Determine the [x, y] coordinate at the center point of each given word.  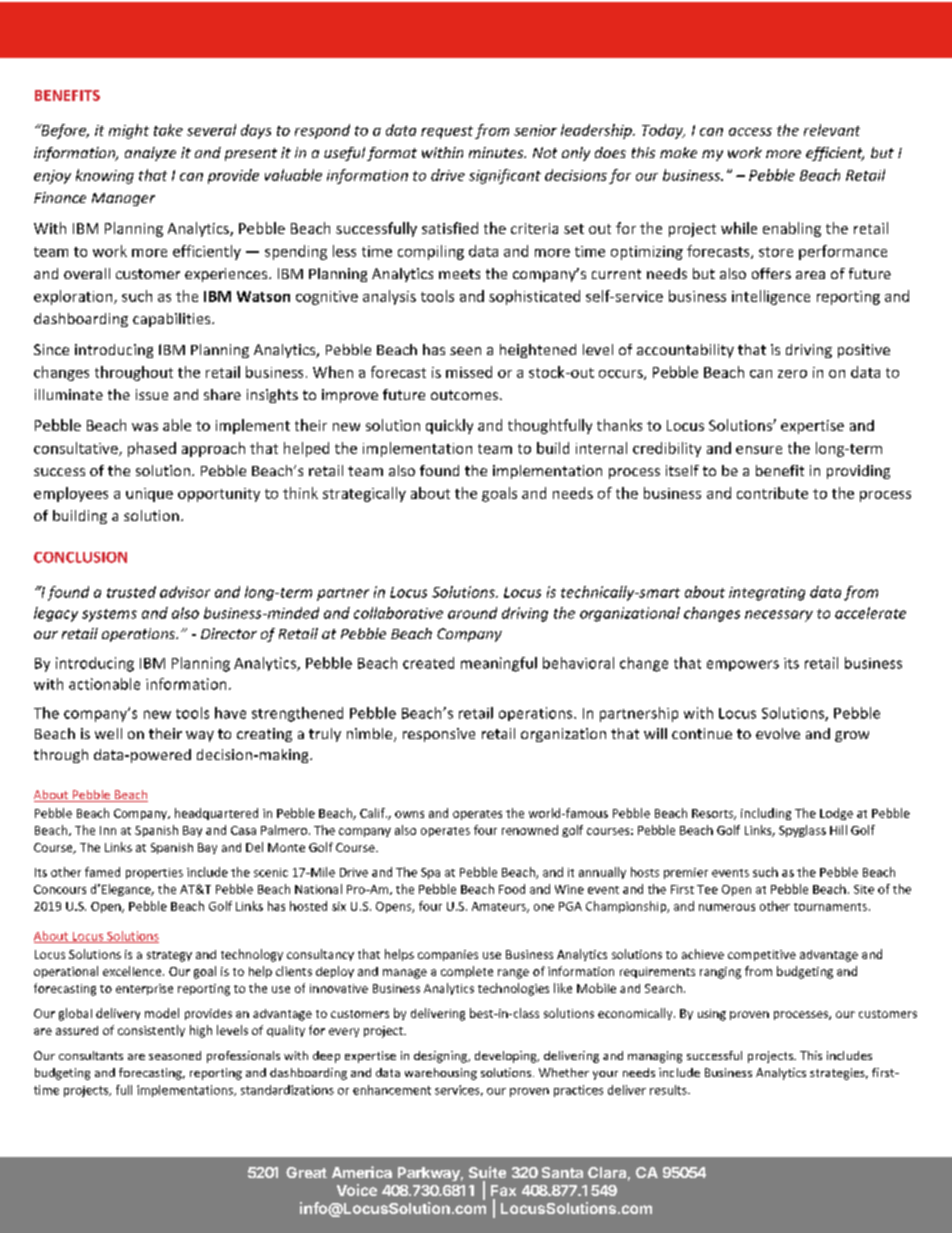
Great [306, 1172]
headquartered [216, 814]
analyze [150, 154]
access [750, 132]
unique [149, 495]
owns [409, 814]
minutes [497, 152]
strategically [364, 494]
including [766, 814]
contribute [772, 493]
